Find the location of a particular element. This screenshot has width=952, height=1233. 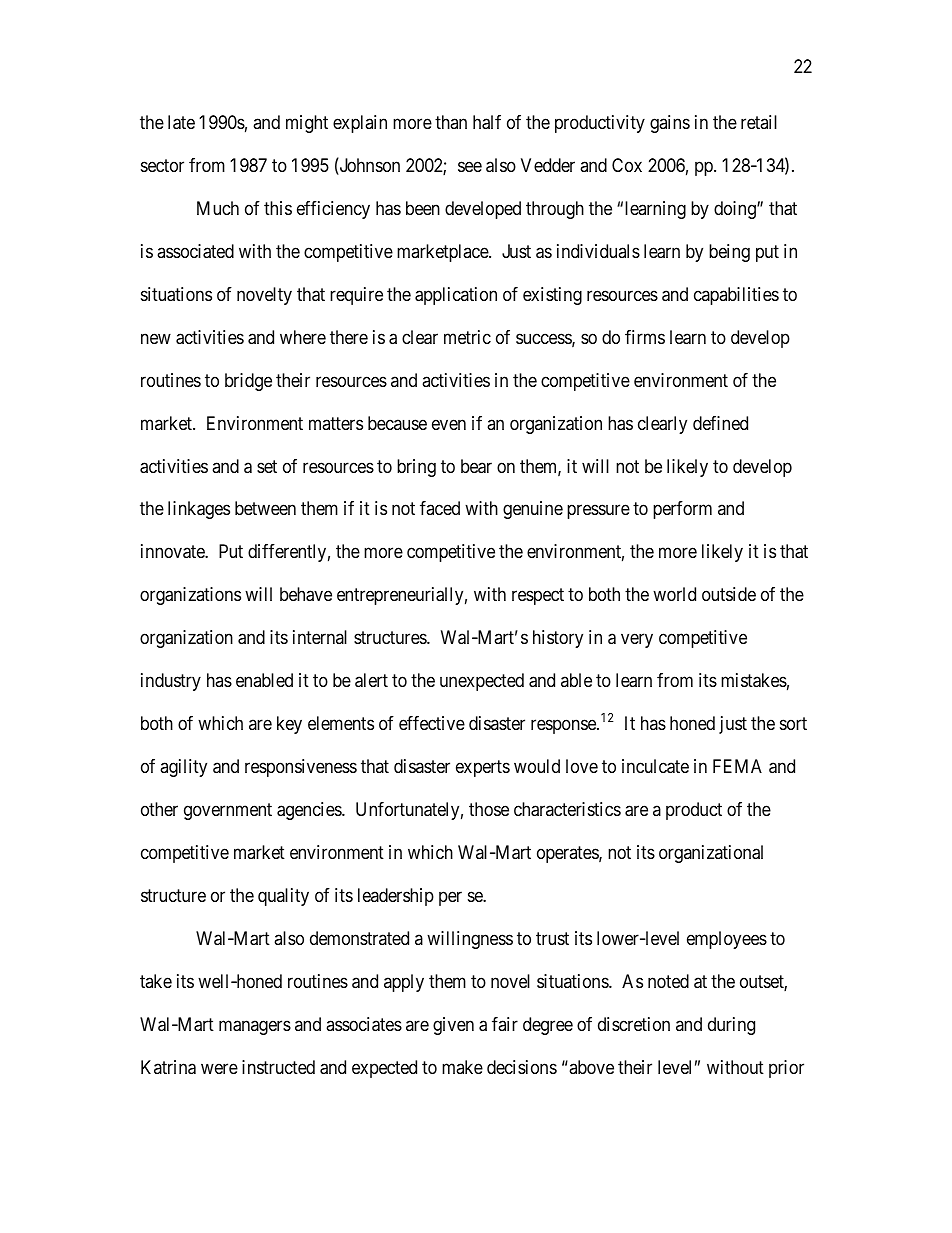

during is located at coordinates (731, 1026).
